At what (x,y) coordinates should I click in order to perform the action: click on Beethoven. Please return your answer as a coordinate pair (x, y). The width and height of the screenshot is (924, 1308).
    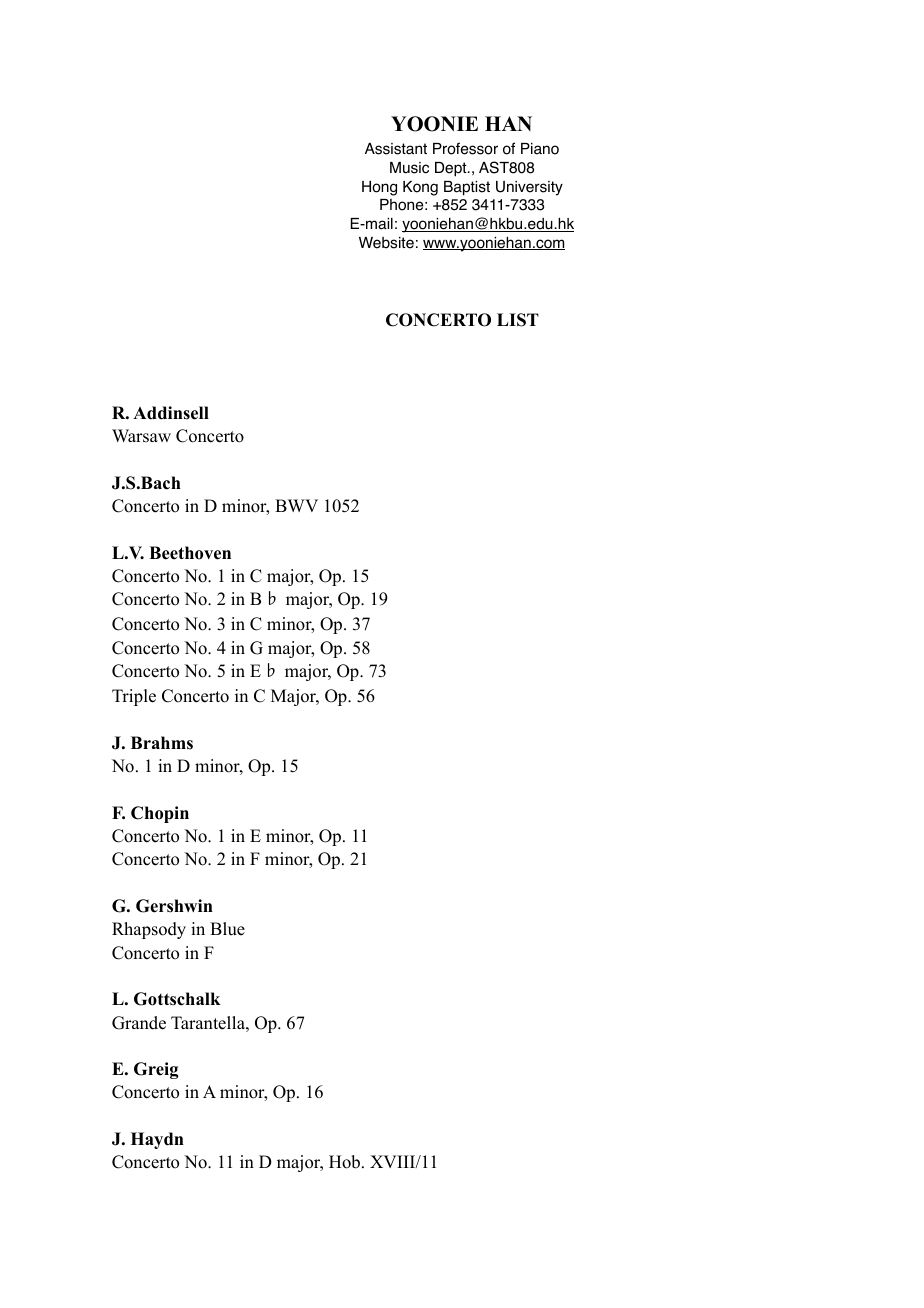
    Looking at the image, I should click on (190, 553).
